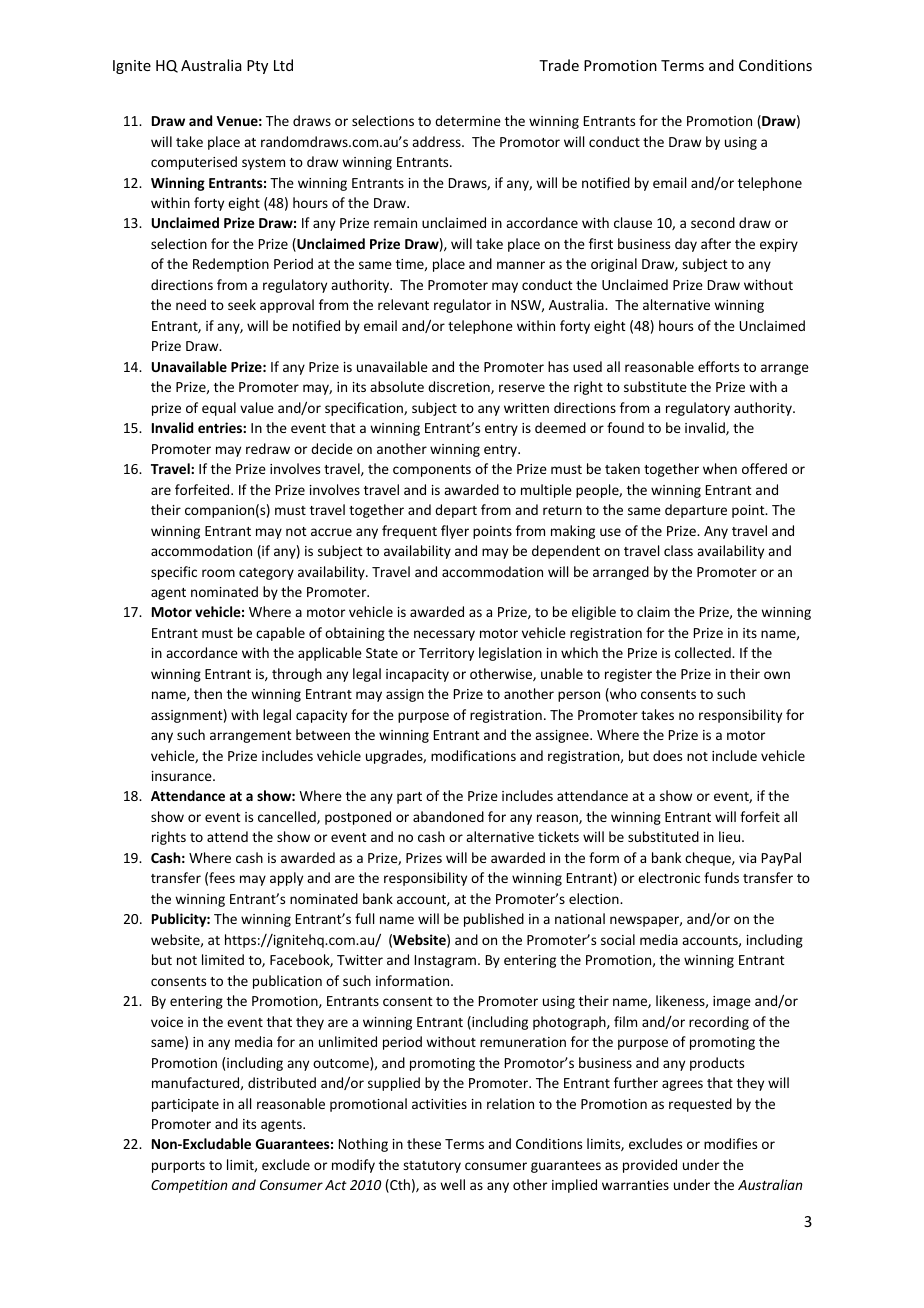  I want to click on seek, so click(242, 304).
